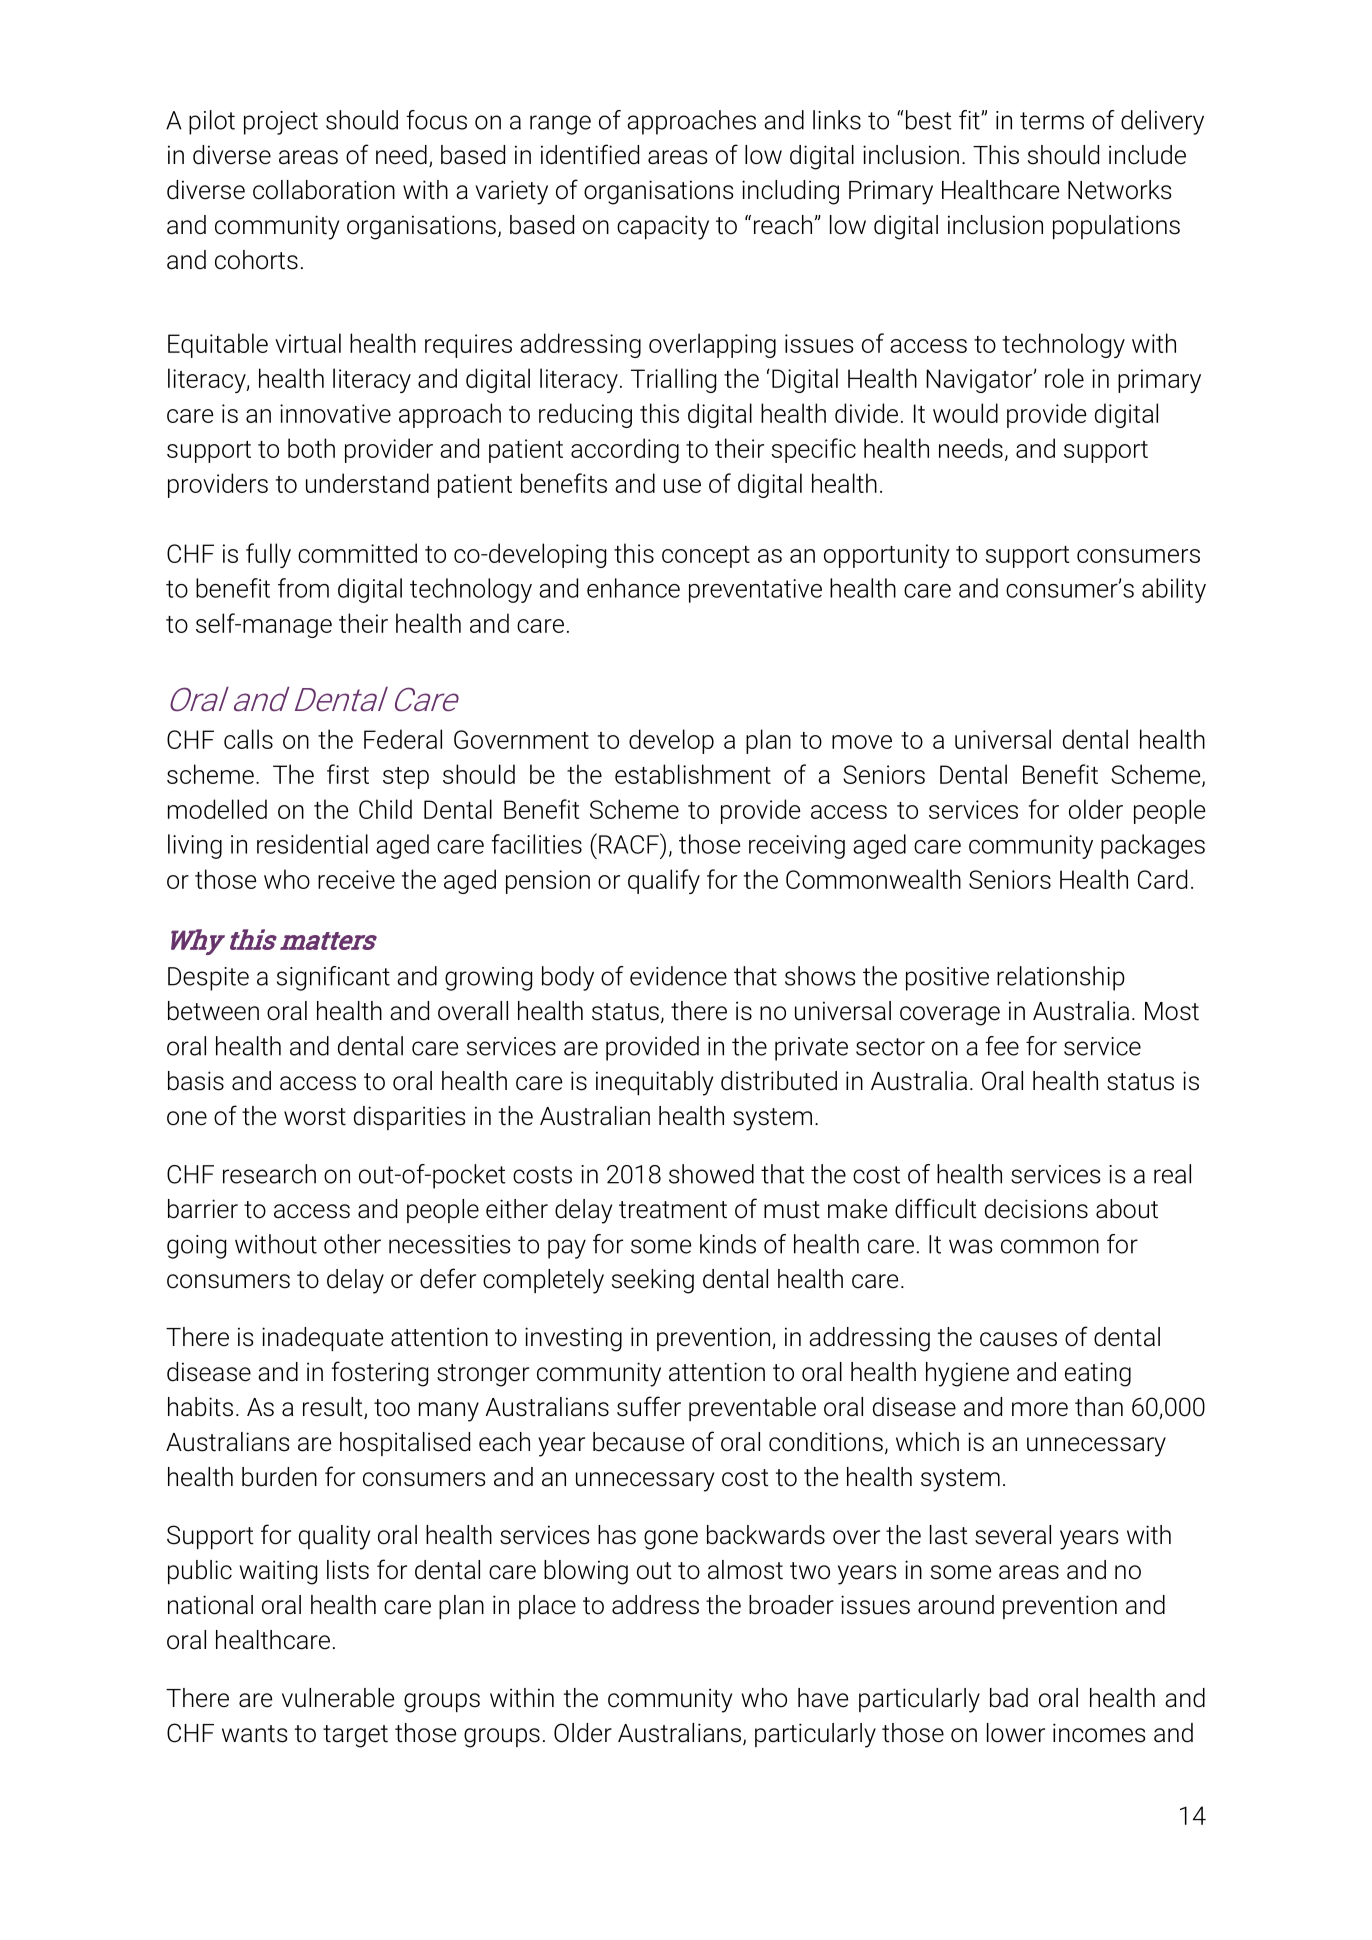  I want to click on vulnerable, so click(338, 1698).
